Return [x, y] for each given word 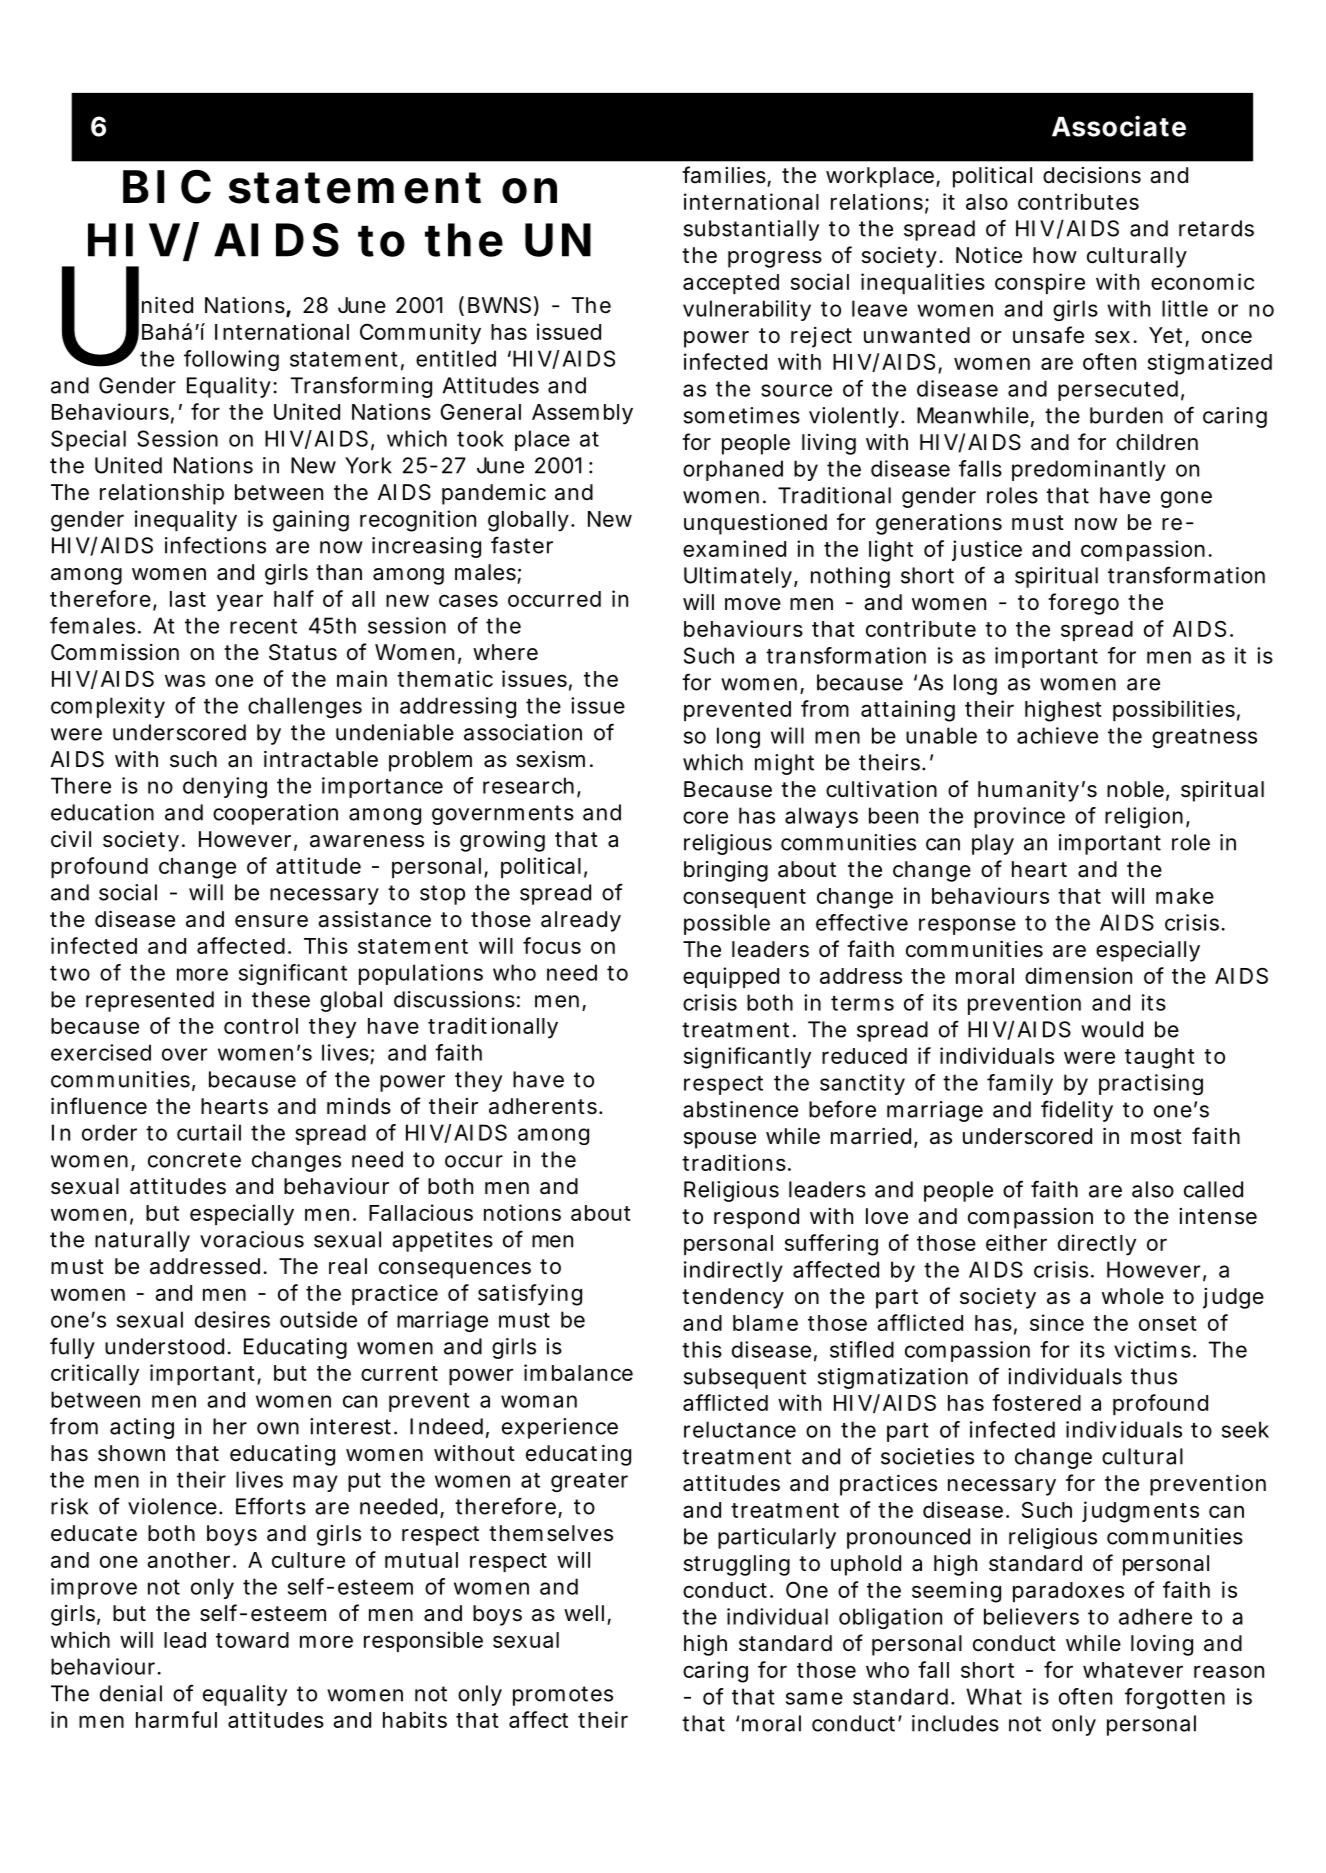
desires [232, 1319]
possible [727, 924]
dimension [1078, 975]
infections [215, 545]
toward [252, 1640]
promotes [563, 1696]
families [725, 176]
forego [1083, 604]
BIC [167, 186]
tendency [733, 1298]
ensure [271, 921]
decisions [1092, 175]
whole [1133, 1296]
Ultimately [738, 577]
